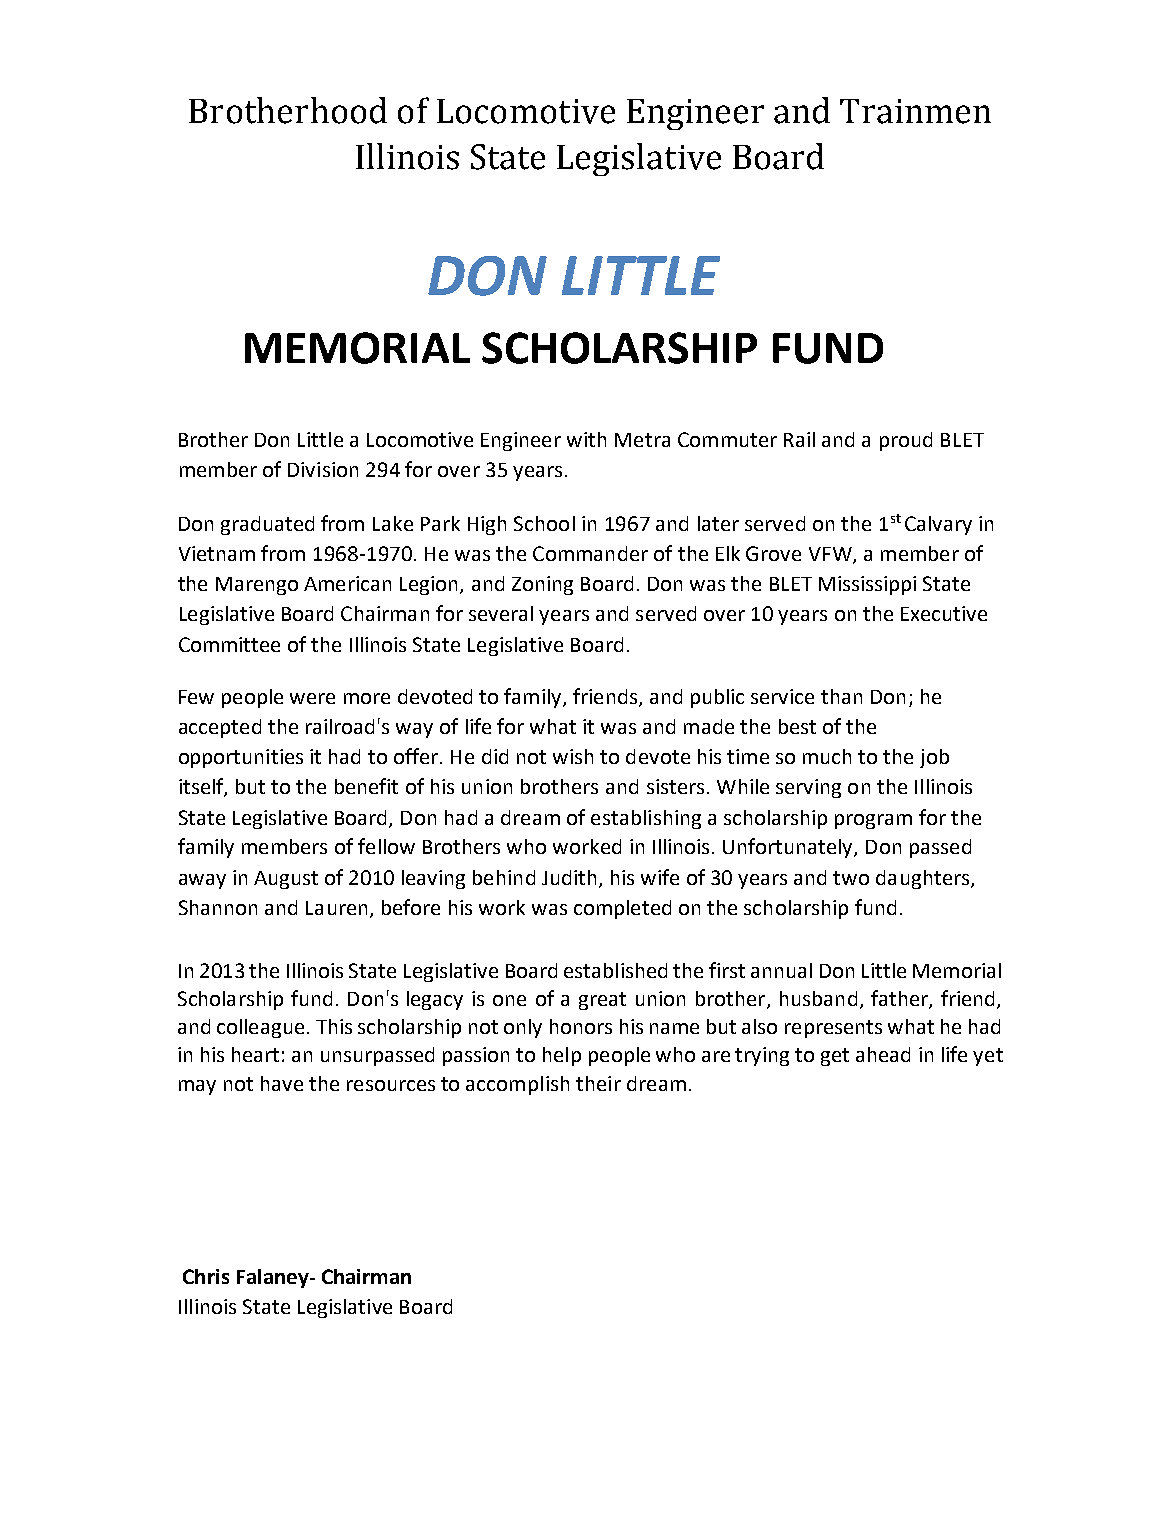 The image size is (1173, 1518). What do you see at coordinates (323, 469) in the screenshot?
I see `Division` at bounding box center [323, 469].
